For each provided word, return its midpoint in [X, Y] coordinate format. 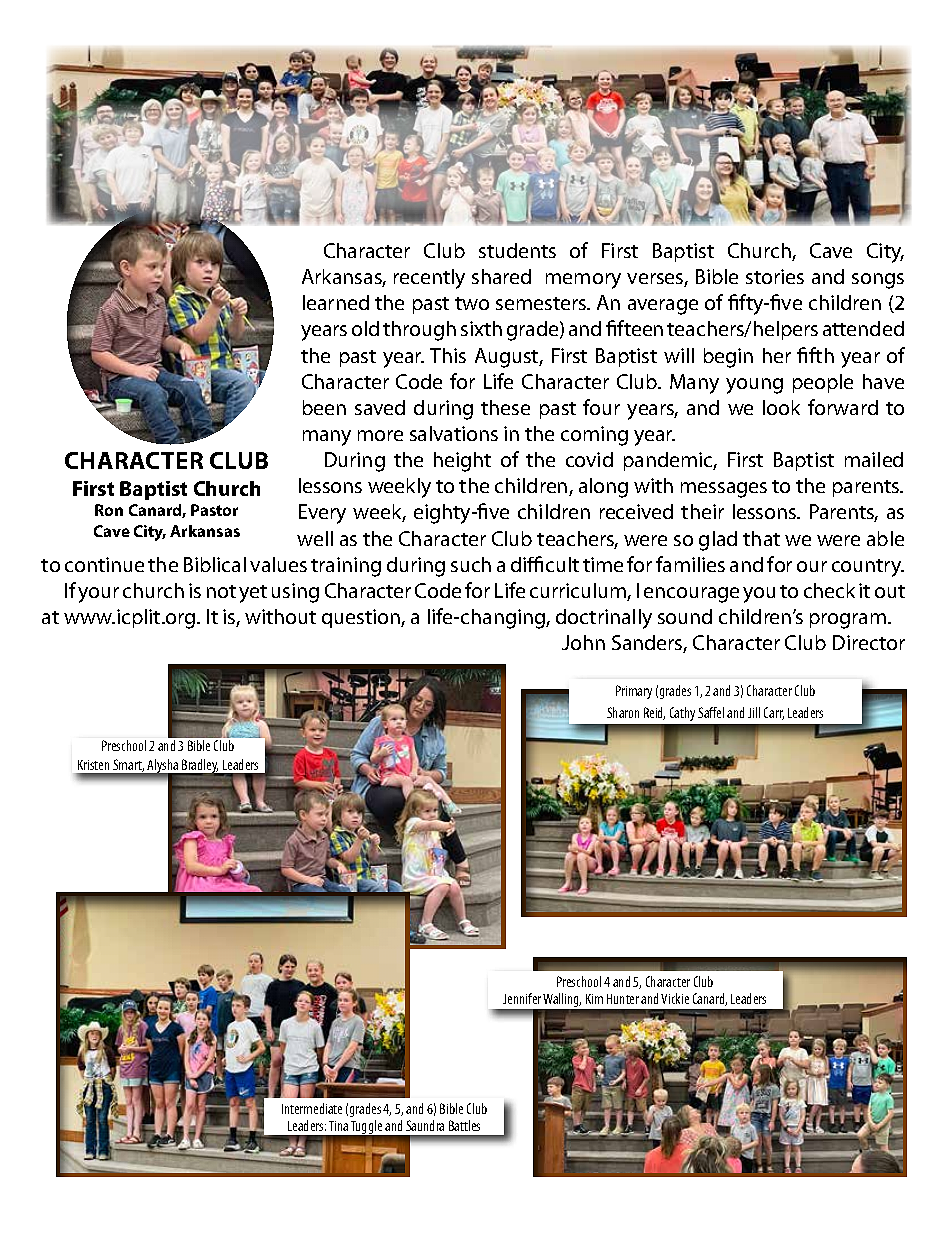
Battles [464, 1125]
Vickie [675, 998]
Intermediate [312, 1108]
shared [501, 276]
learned [336, 302]
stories [775, 276]
